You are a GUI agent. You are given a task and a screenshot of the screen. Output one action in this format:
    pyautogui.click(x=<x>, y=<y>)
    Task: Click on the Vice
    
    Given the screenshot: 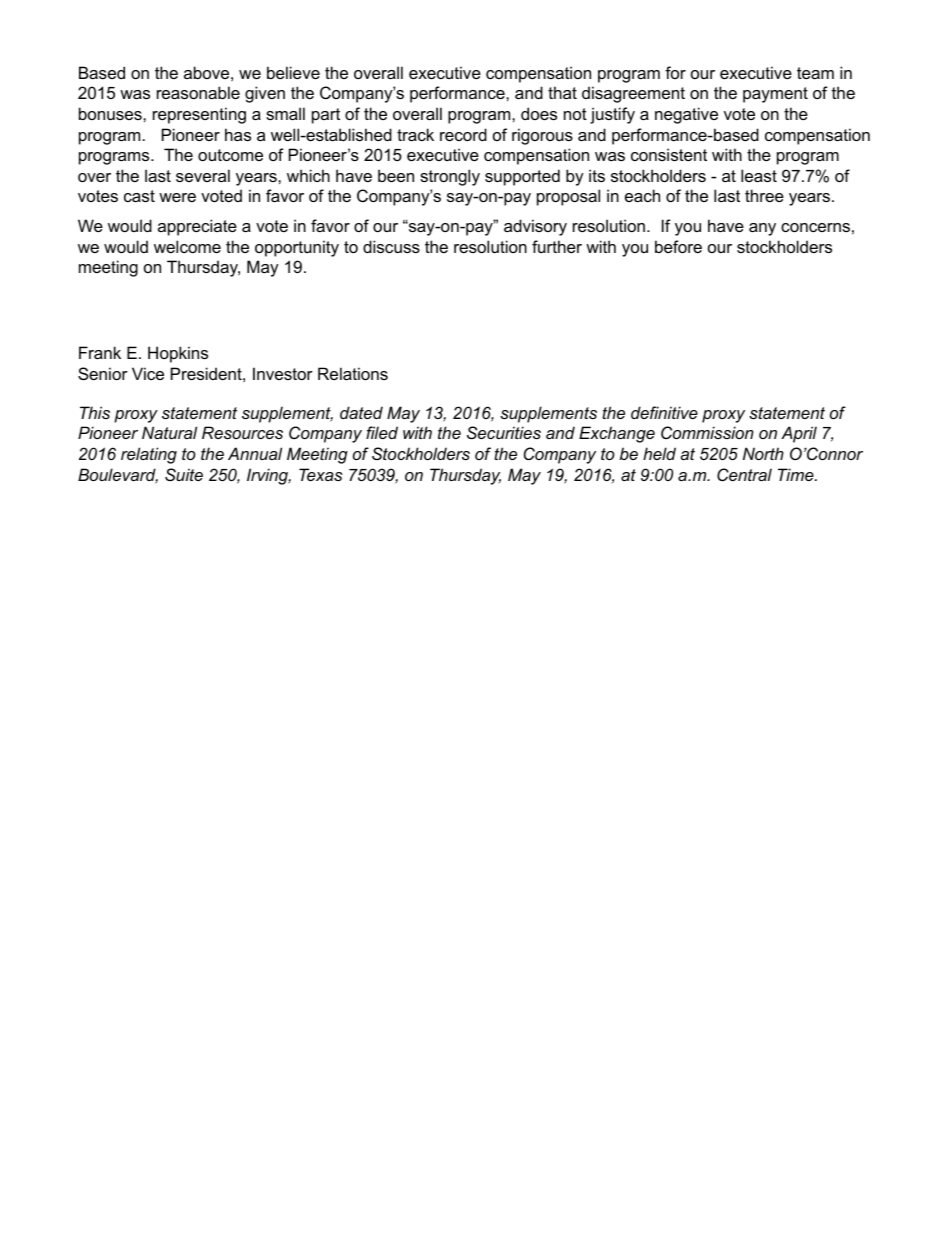 What is the action you would take?
    pyautogui.click(x=148, y=373)
